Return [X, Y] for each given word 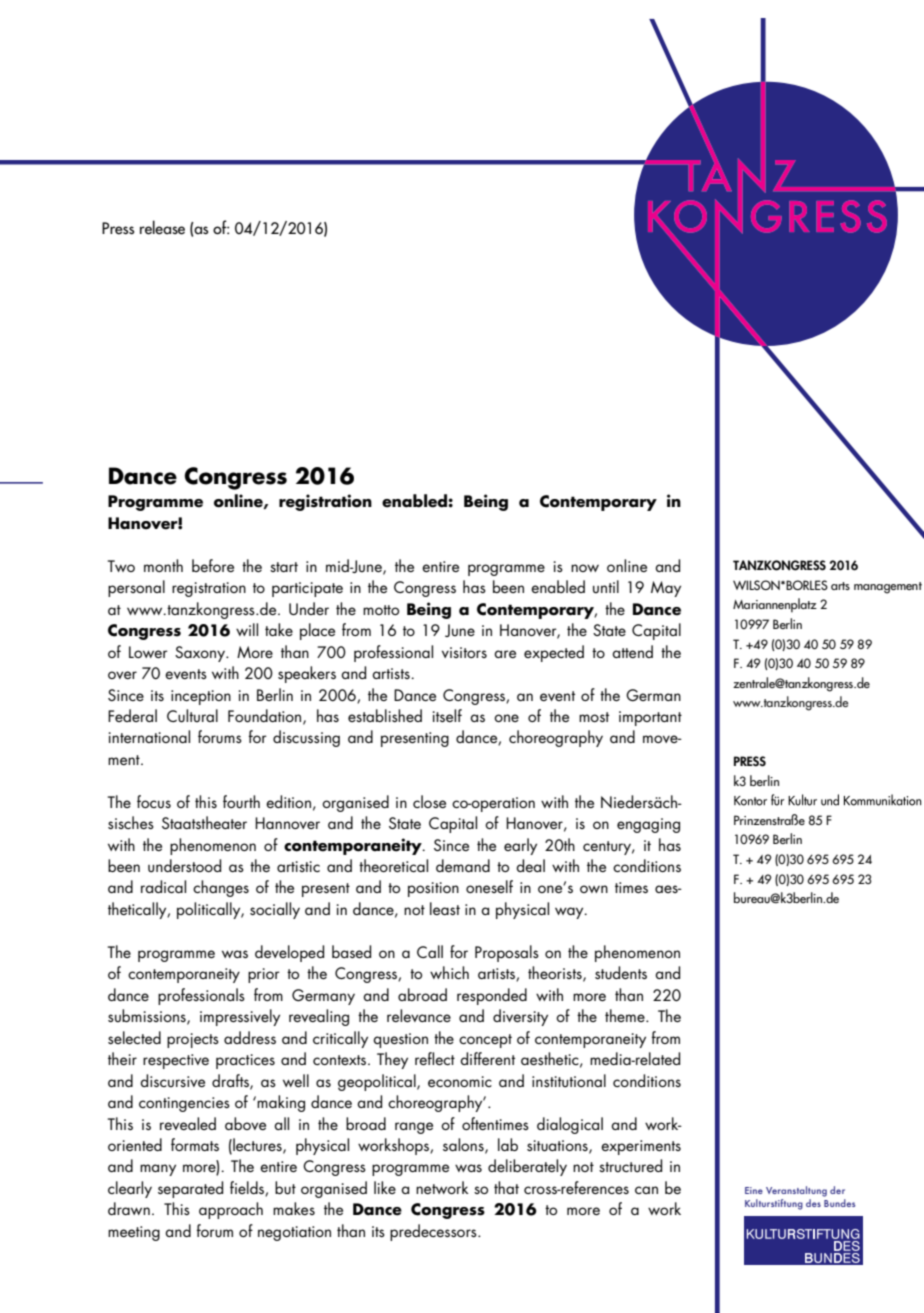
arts [840, 586]
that [506, 1187]
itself [447, 715]
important [650, 718]
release [162, 227]
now [585, 568]
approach [231, 1210]
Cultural [192, 716]
